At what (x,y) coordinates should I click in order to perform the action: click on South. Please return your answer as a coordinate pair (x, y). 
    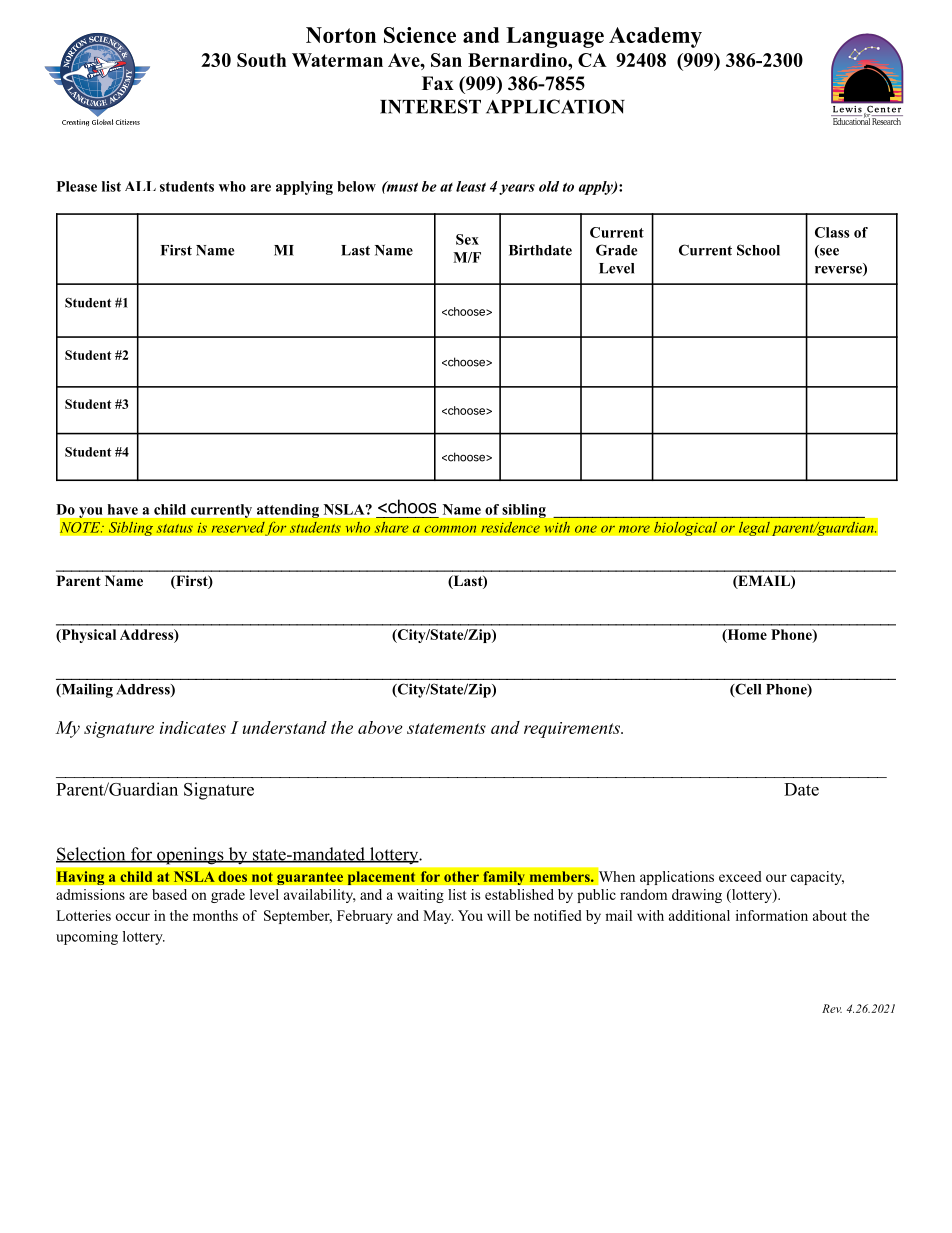
    Looking at the image, I should click on (261, 60).
